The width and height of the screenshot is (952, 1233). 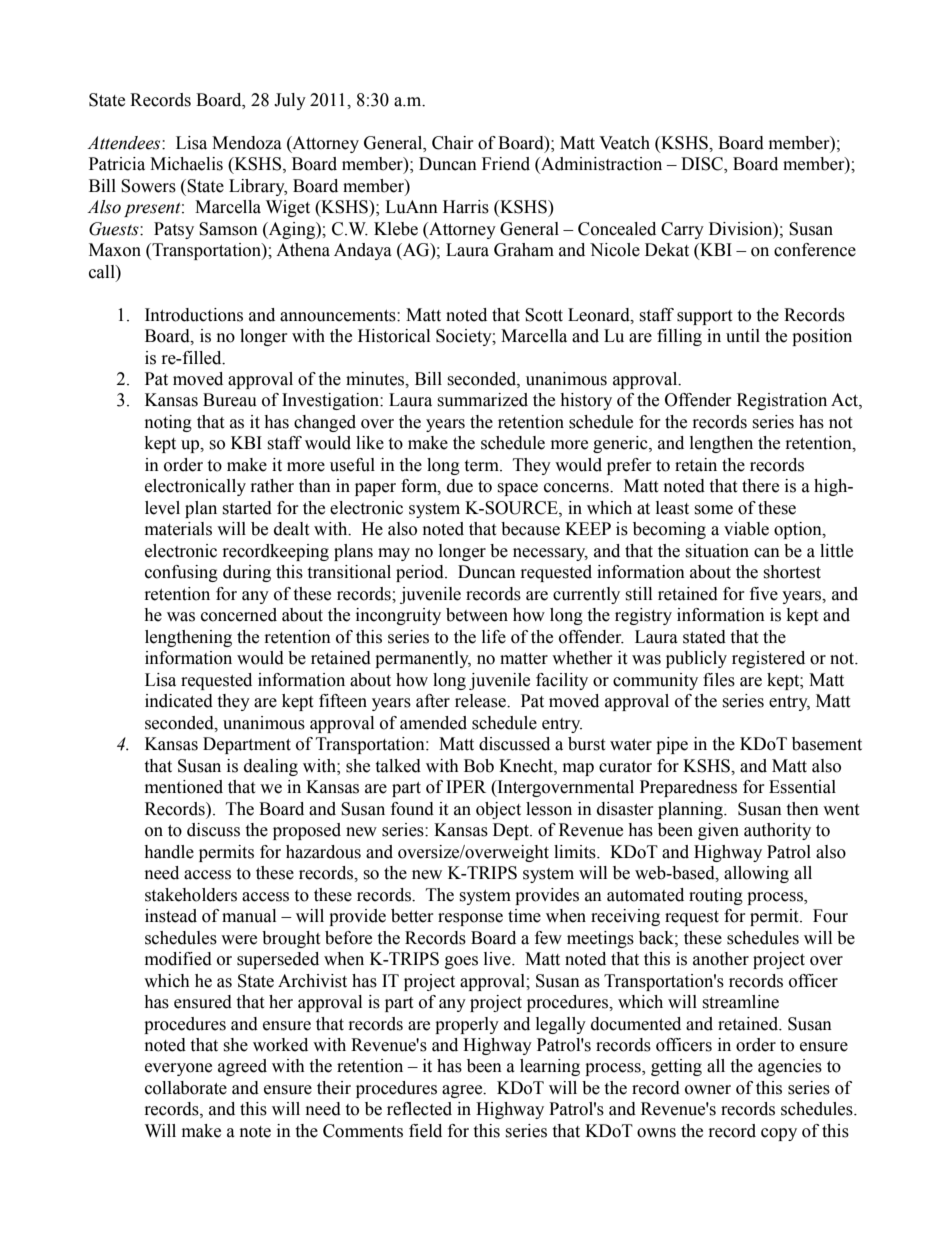 I want to click on Chair, so click(x=453, y=143).
